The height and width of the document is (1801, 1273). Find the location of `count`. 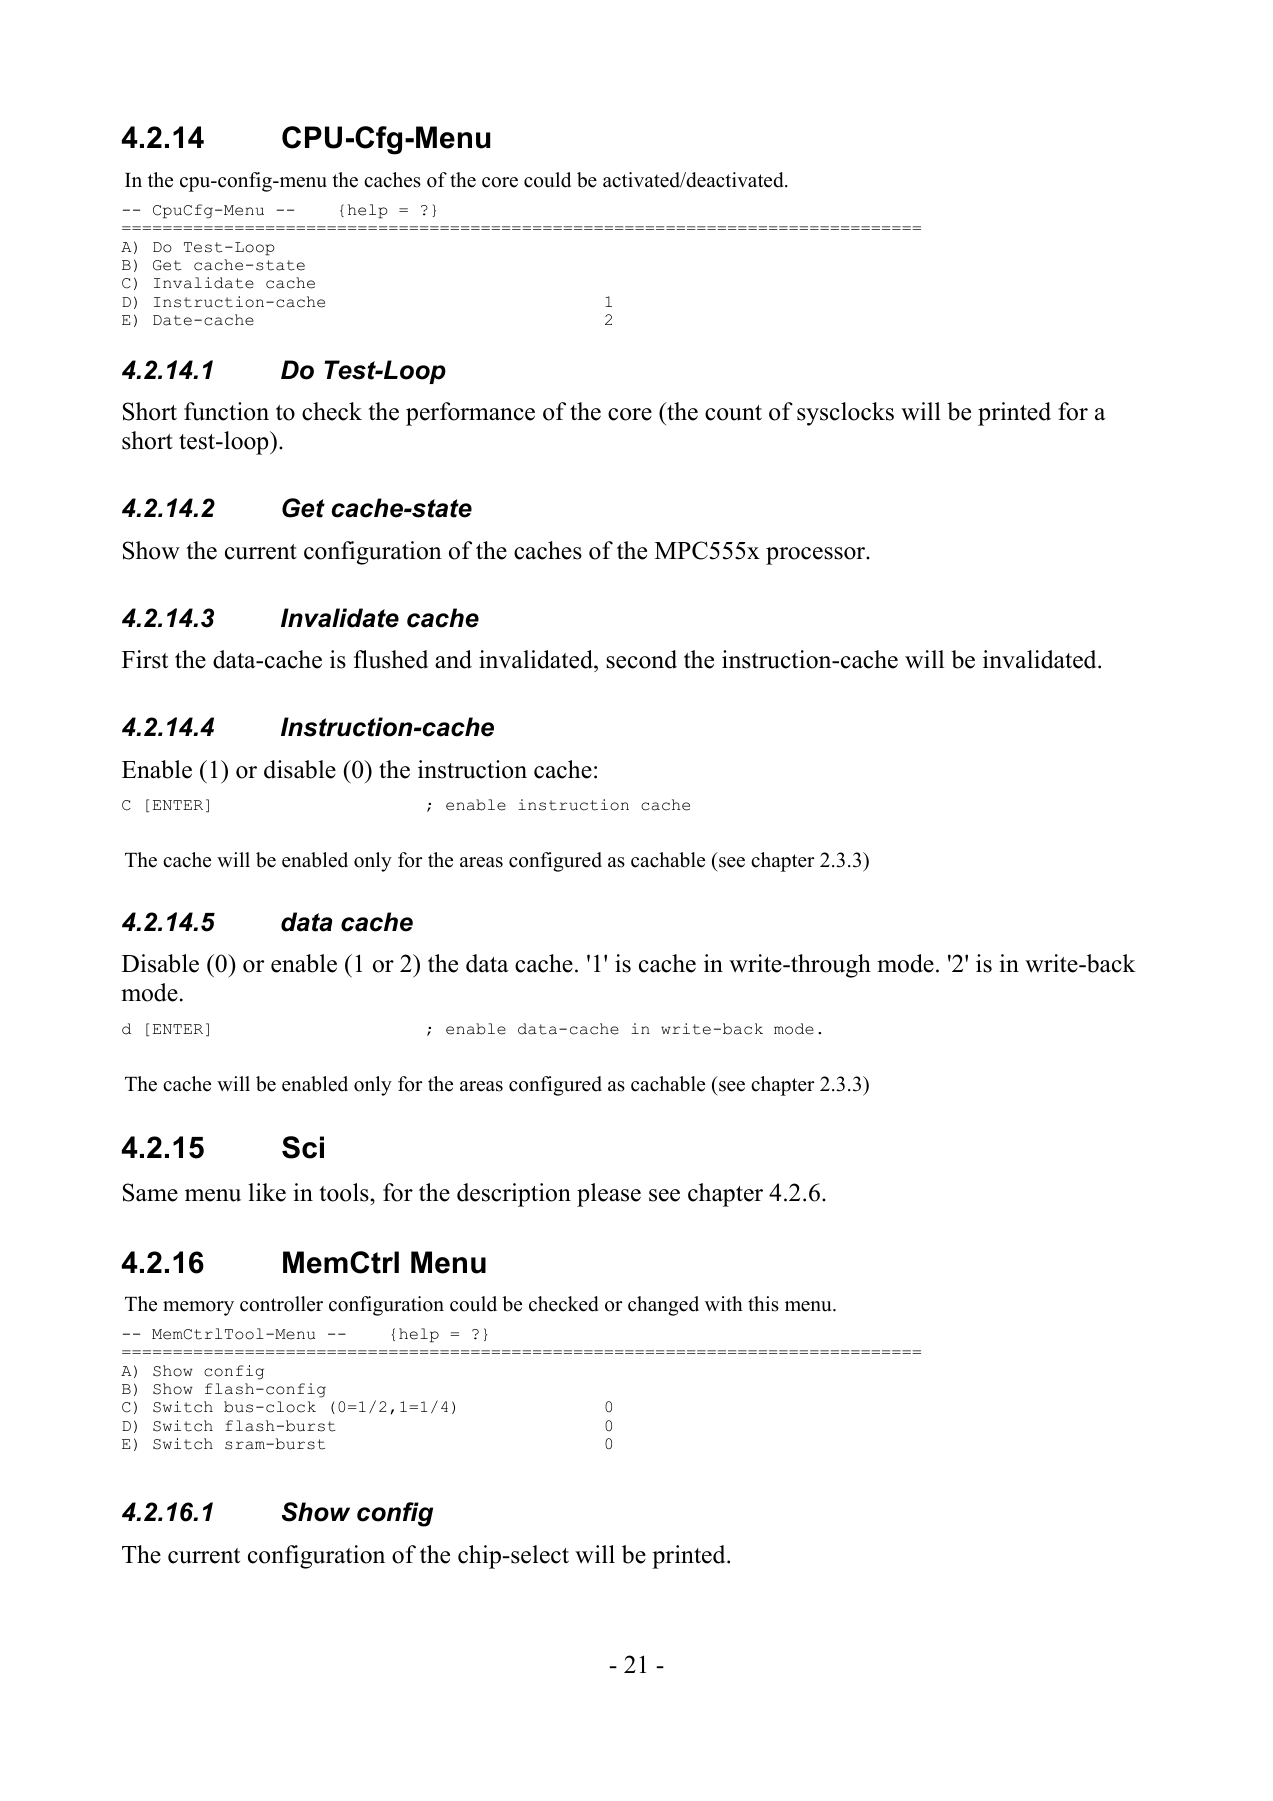

count is located at coordinates (733, 413).
